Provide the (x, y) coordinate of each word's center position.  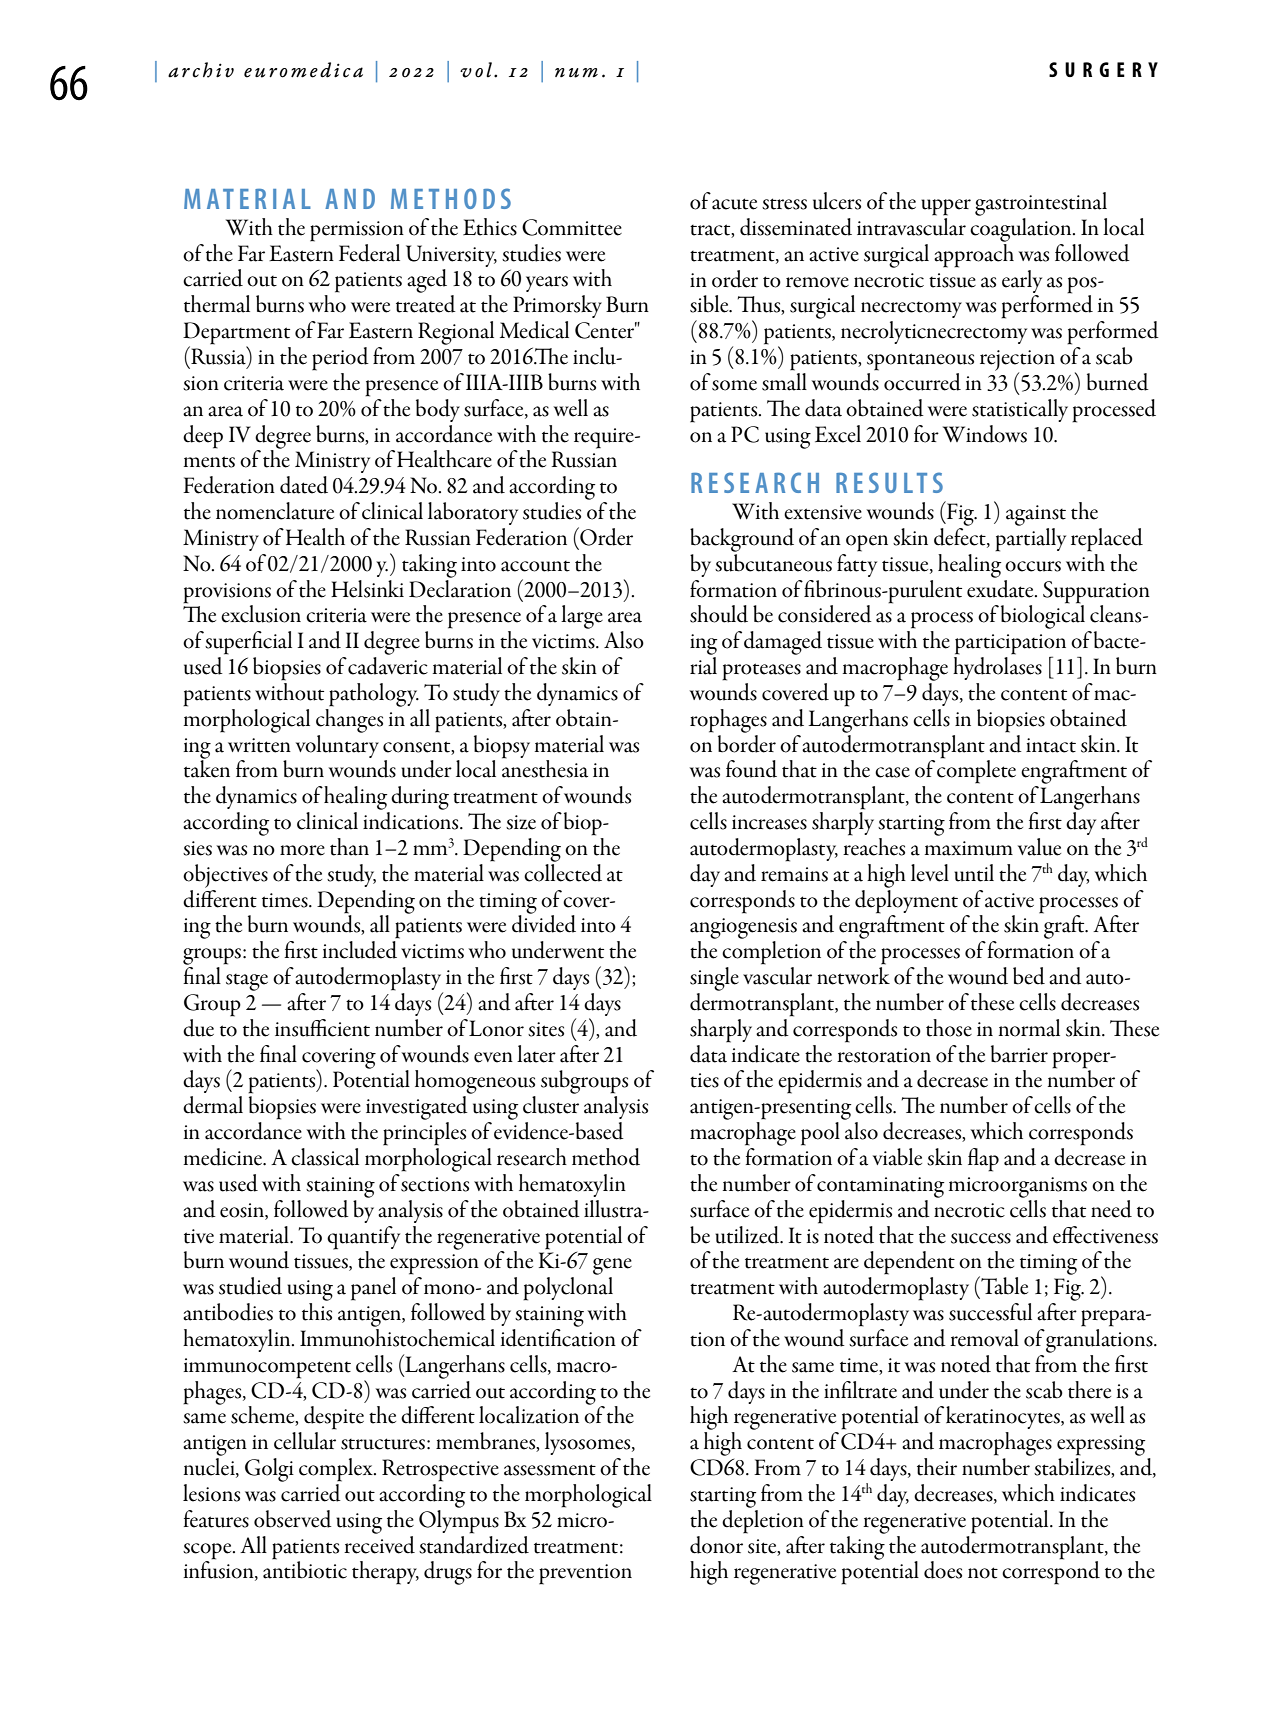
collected (563, 871)
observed (293, 1519)
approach (974, 254)
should (719, 614)
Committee (572, 227)
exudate (1001, 587)
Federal (369, 253)
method (606, 1157)
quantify (363, 1238)
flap (983, 1160)
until (974, 873)
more (302, 850)
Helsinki (367, 589)
